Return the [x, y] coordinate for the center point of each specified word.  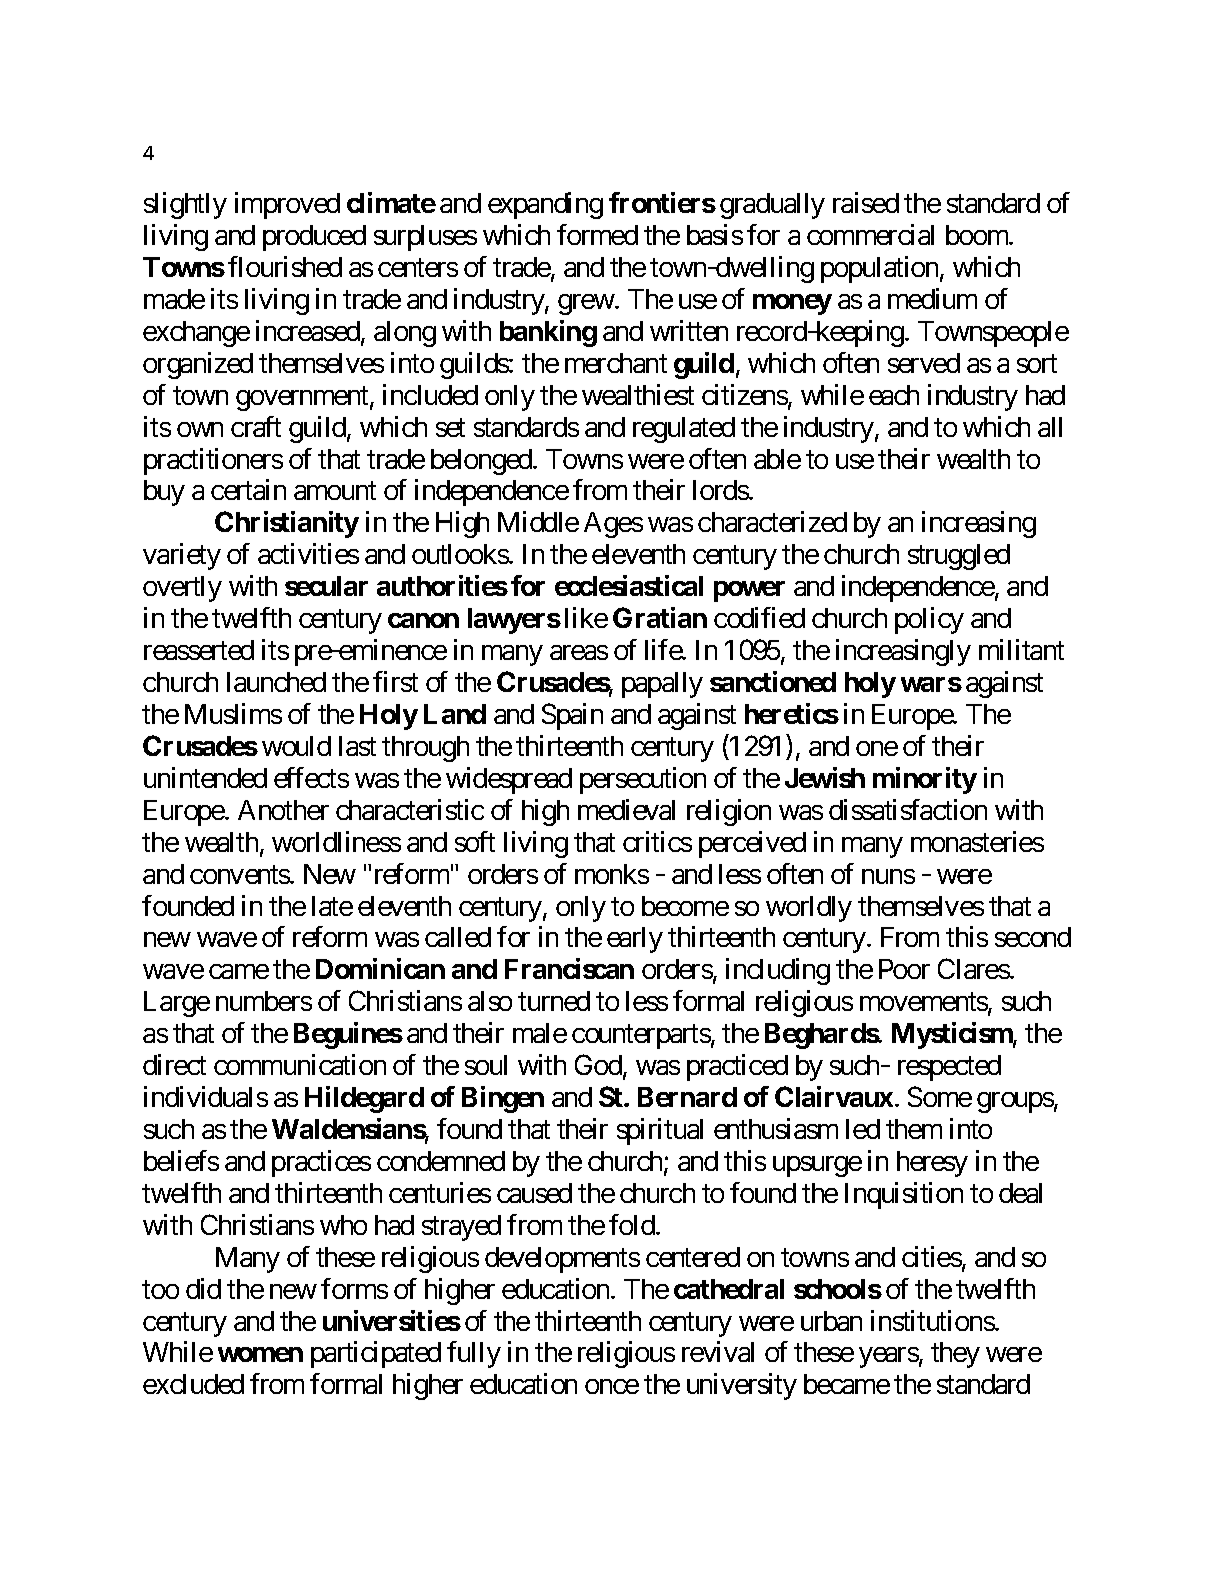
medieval [626, 809]
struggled [959, 557]
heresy [932, 1164]
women [260, 1354]
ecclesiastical [629, 585]
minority [925, 780]
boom [978, 235]
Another [283, 810]
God [598, 1064]
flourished [285, 266]
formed [597, 234]
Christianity [287, 524]
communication [300, 1064]
